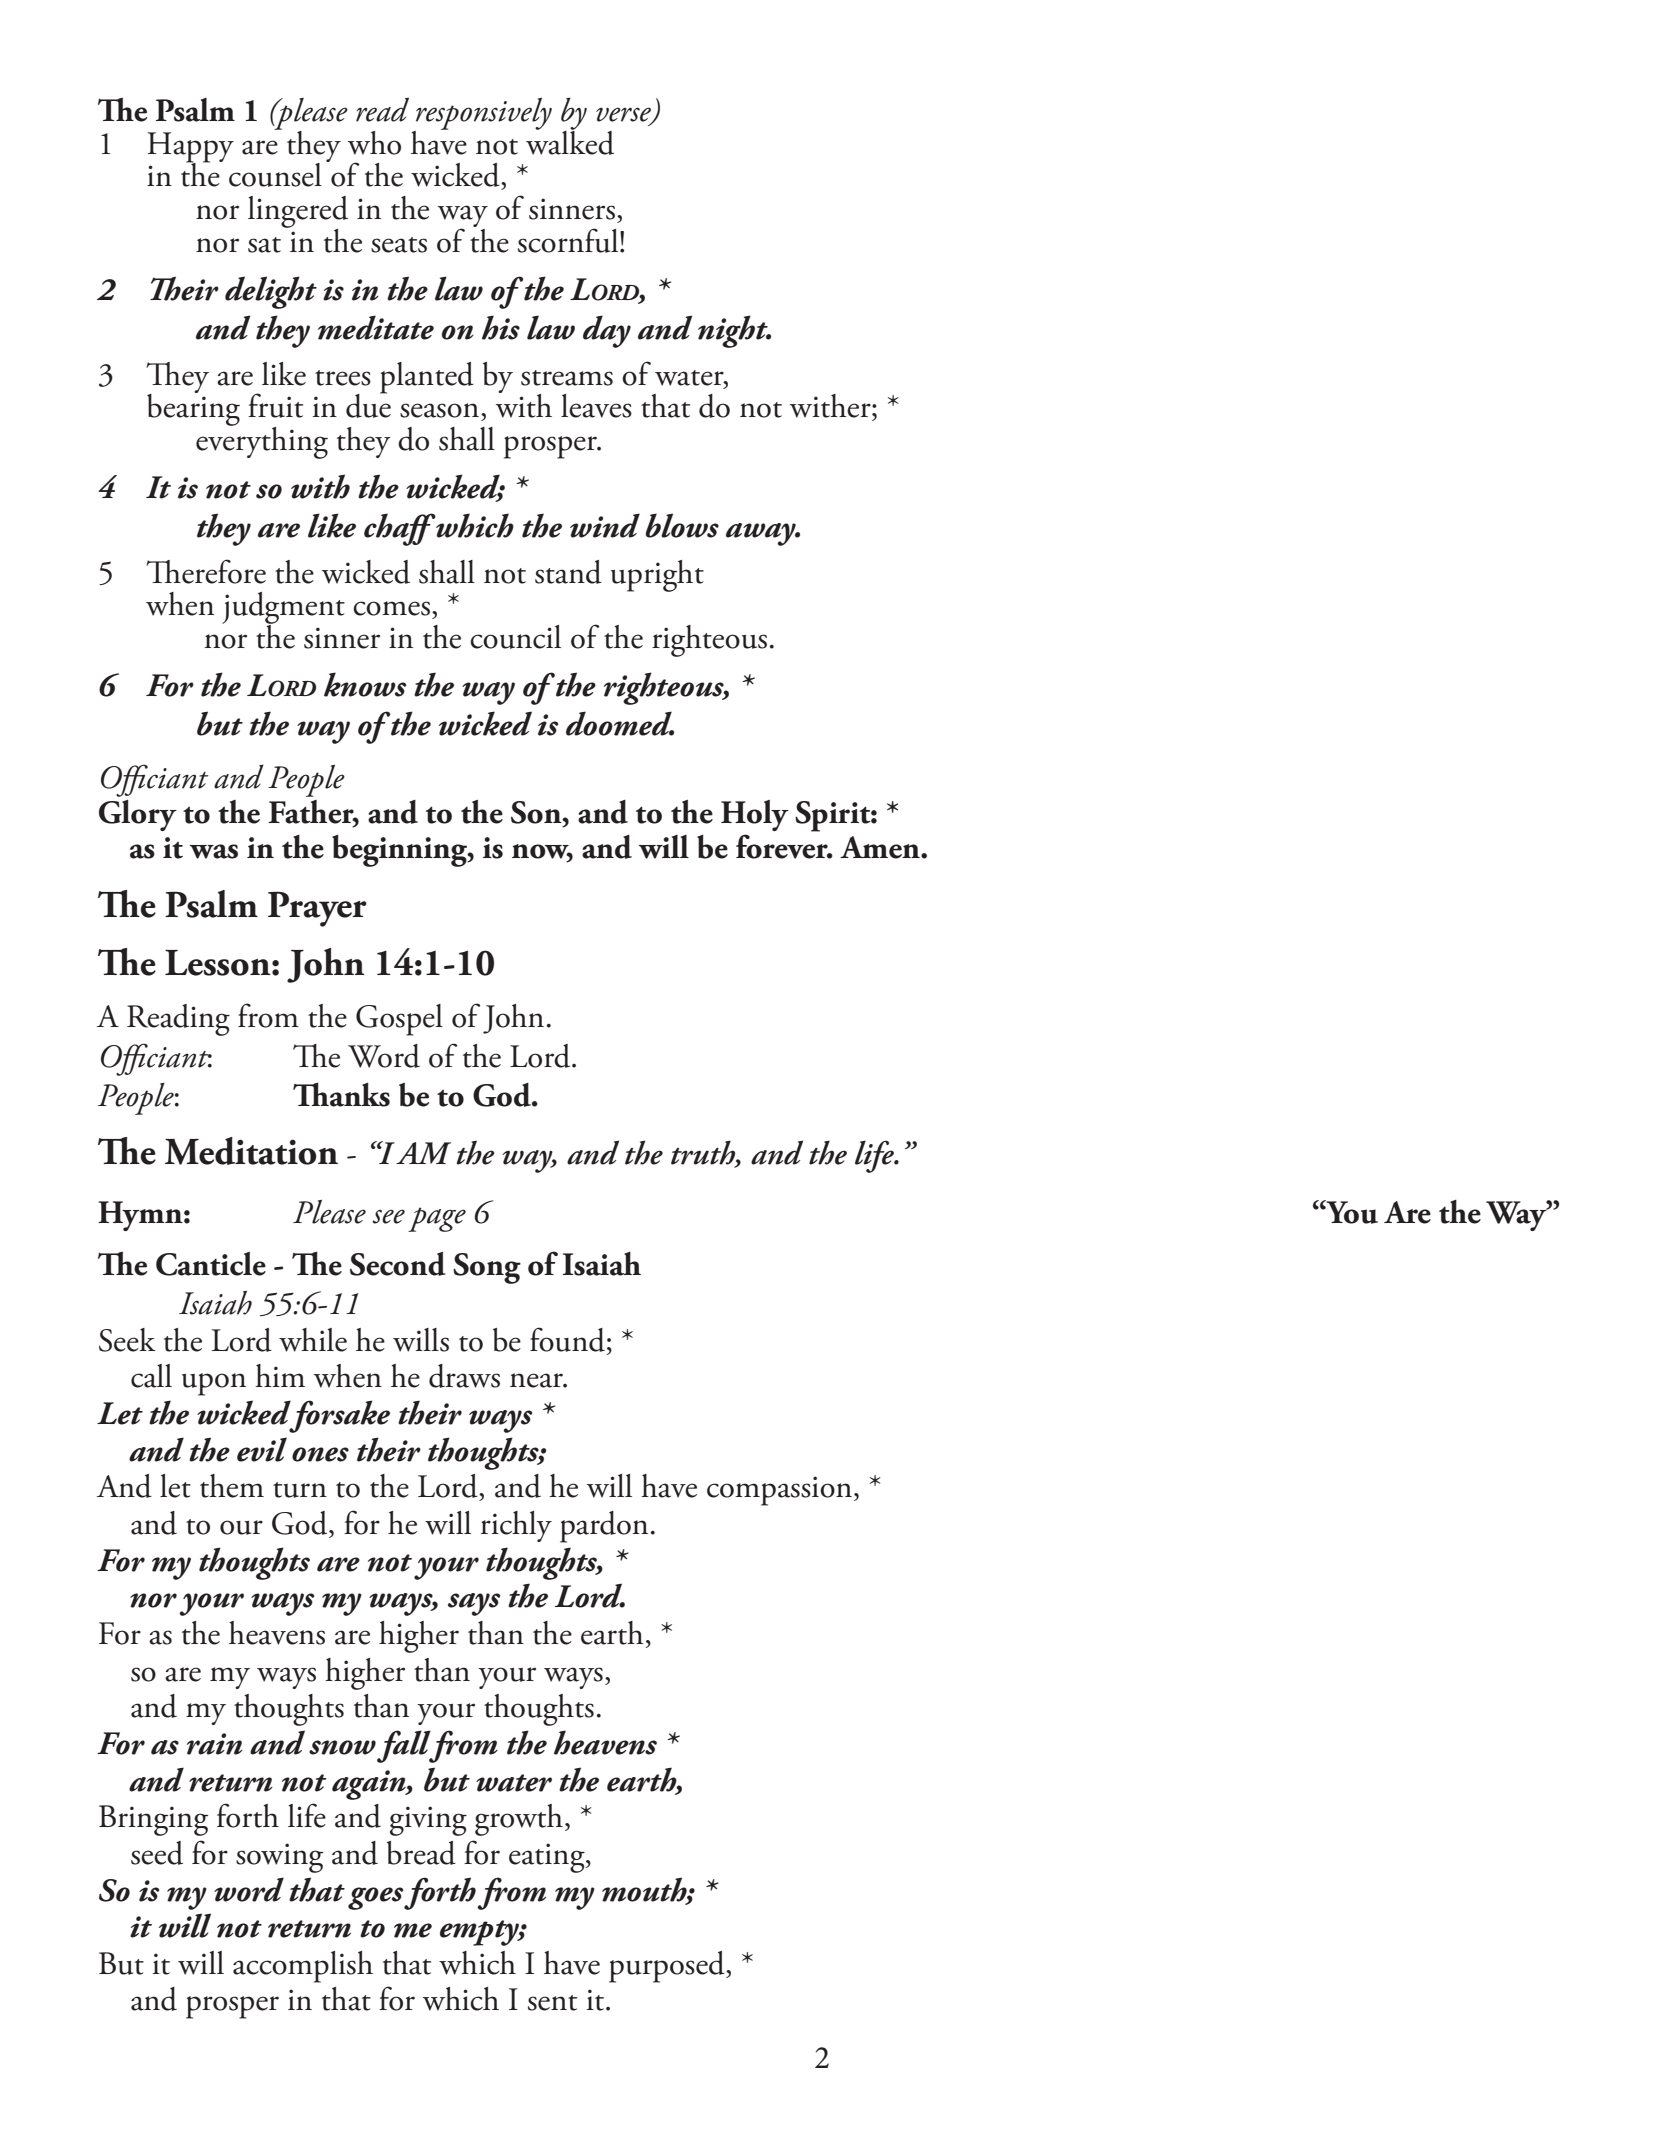 The width and height of the screenshot is (1662, 2150). I want to click on sent, so click(552, 2003).
